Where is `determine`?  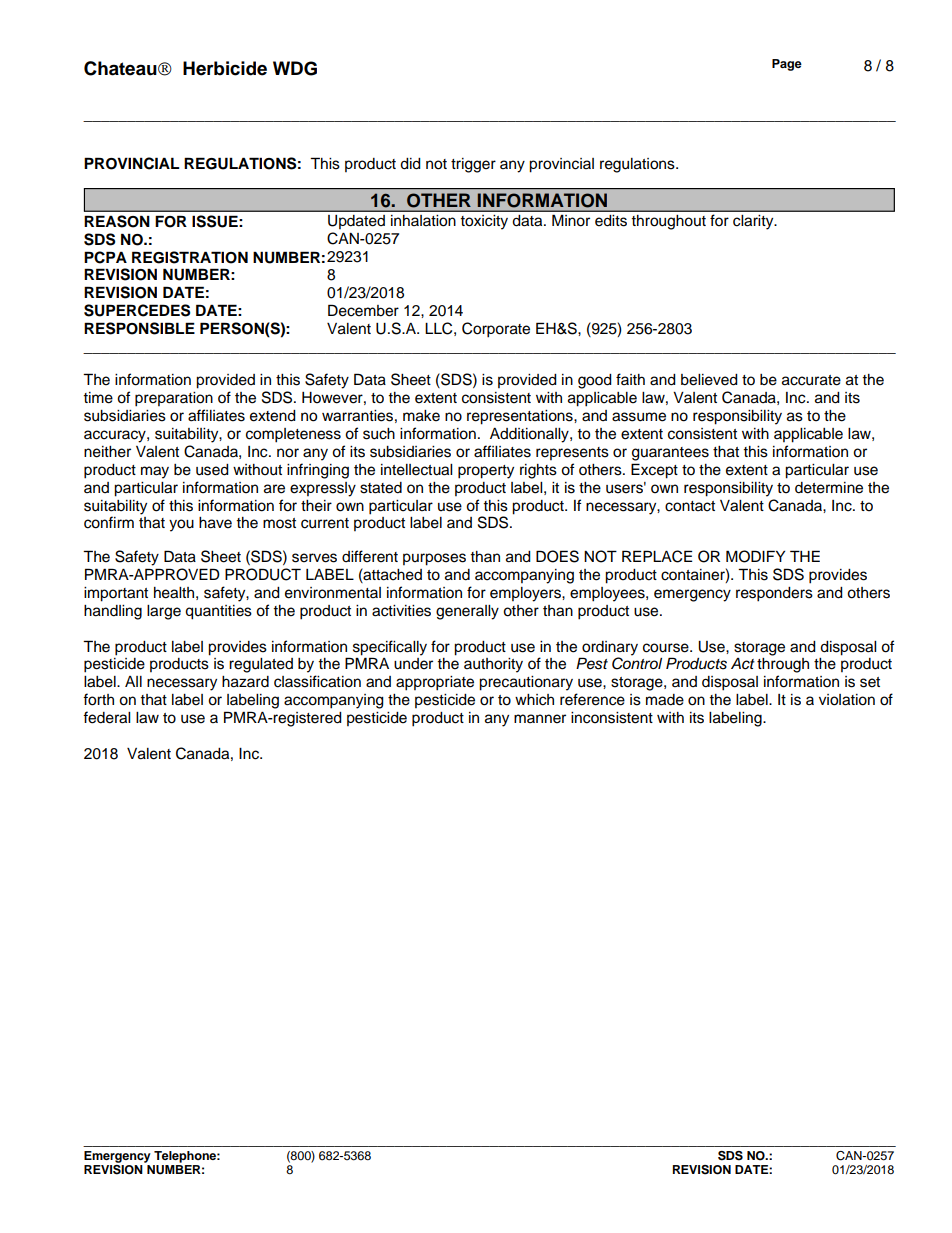 determine is located at coordinates (829, 488).
